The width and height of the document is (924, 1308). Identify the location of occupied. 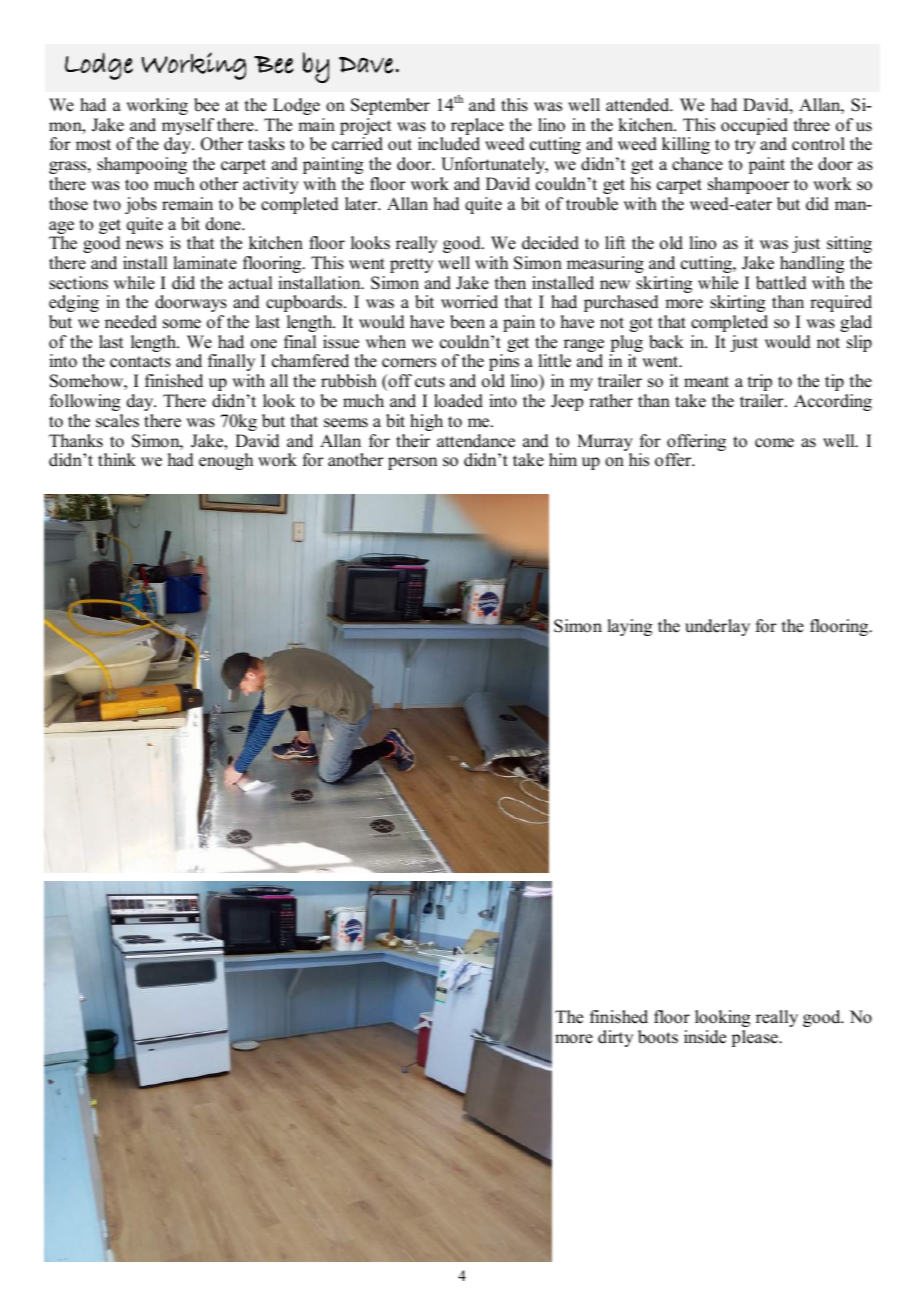
(754, 128).
